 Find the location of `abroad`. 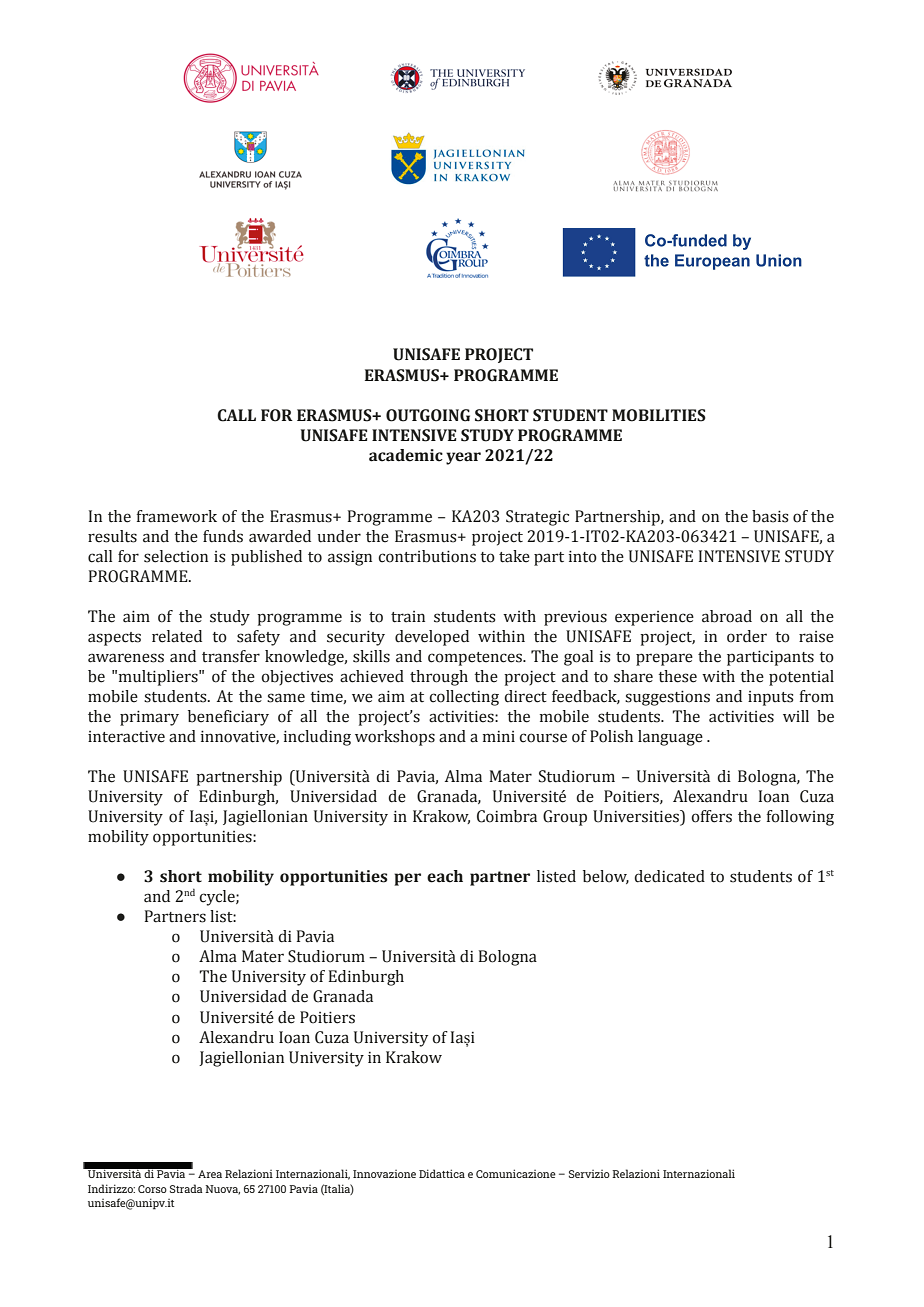

abroad is located at coordinates (727, 616).
